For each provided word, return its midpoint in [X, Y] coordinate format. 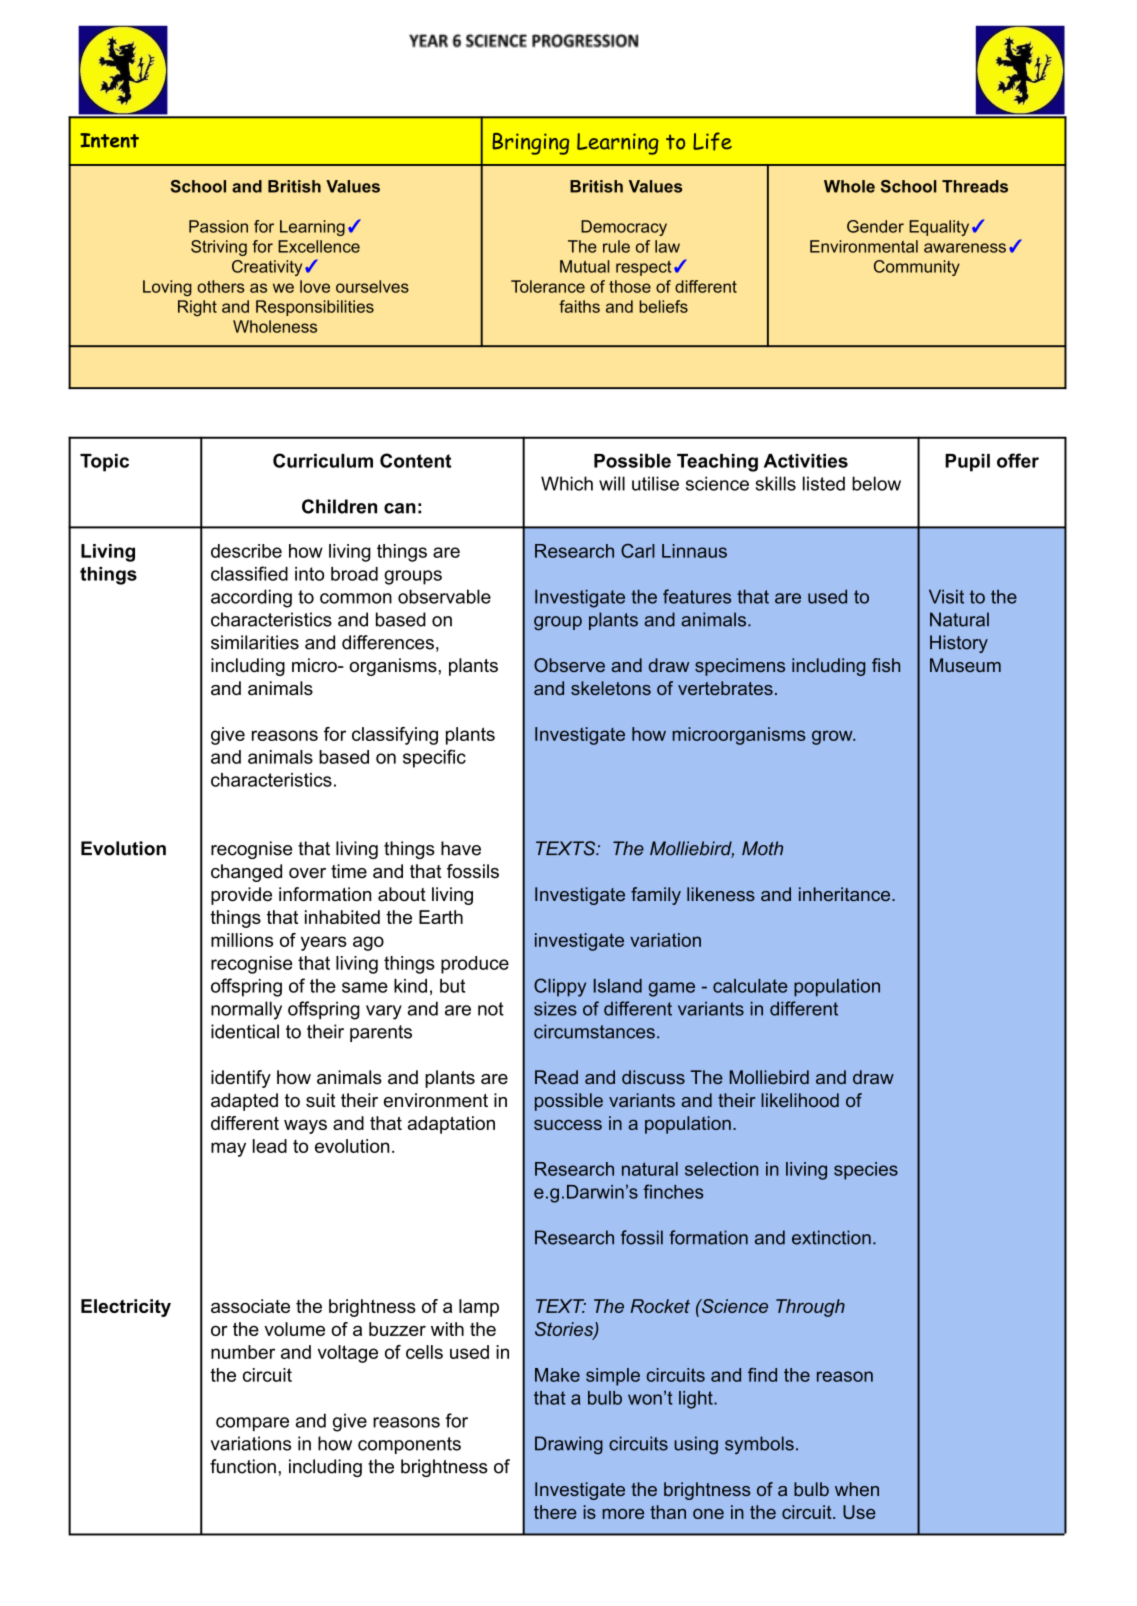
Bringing [530, 144]
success [568, 1125]
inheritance [846, 894]
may [228, 1149]
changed [246, 873]
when [857, 1489]
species [866, 1171]
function [243, 1466]
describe [246, 551]
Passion [218, 226]
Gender [875, 226]
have [461, 848]
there [555, 1512]
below [876, 483]
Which [567, 483]
